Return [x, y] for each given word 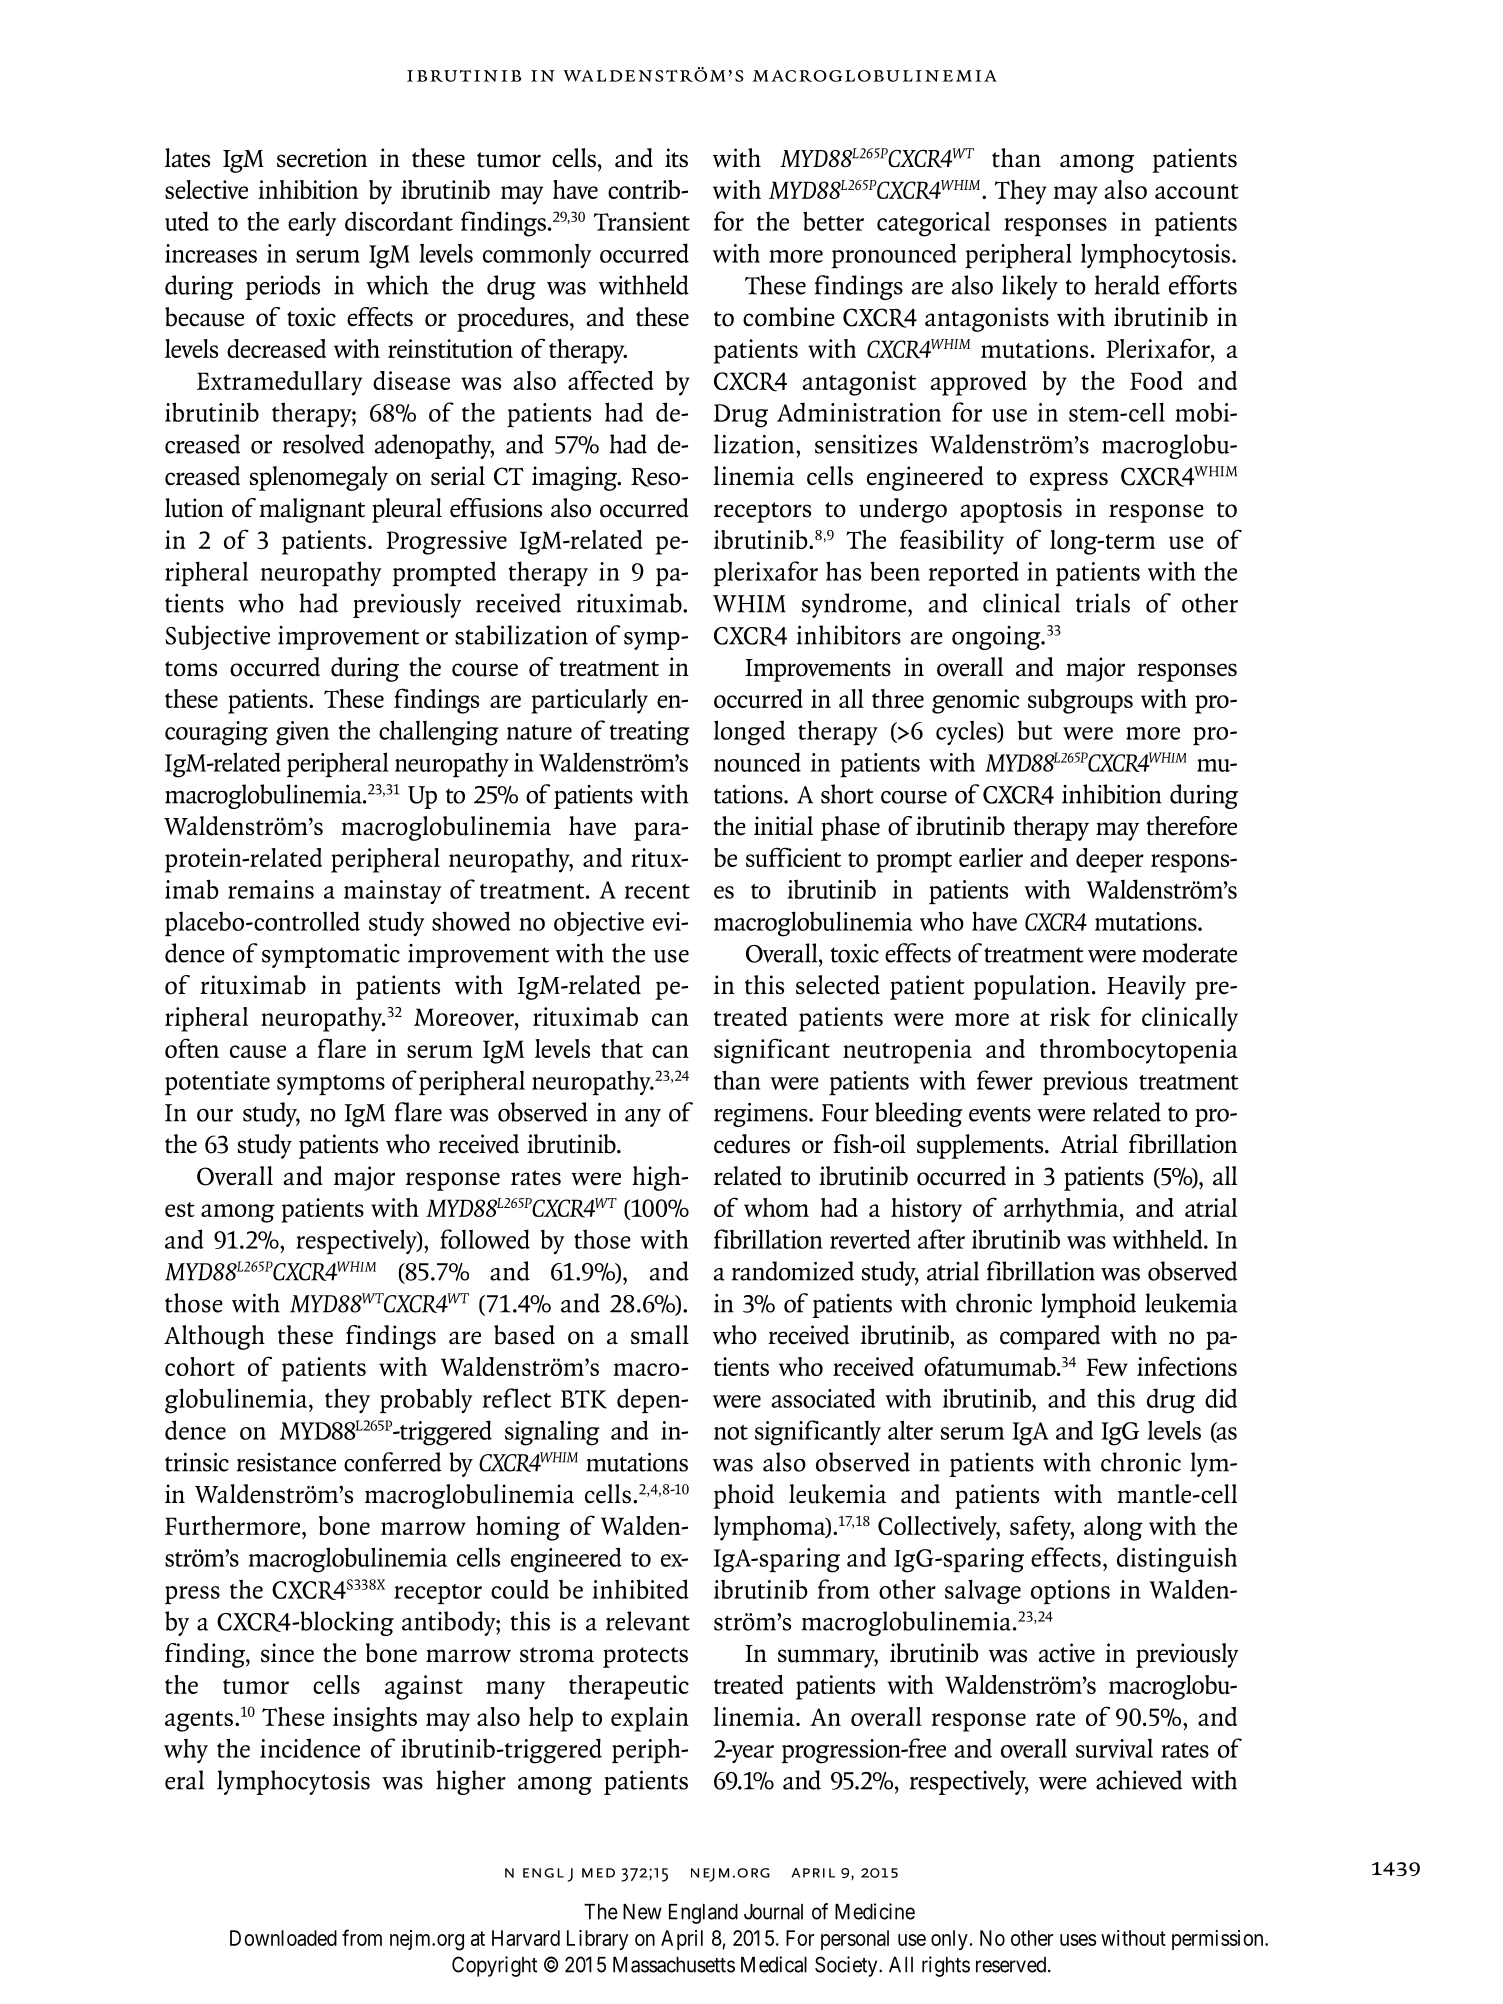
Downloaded [283, 1938]
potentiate [217, 1083]
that [622, 1048]
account [1197, 191]
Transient [642, 221]
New [642, 1912]
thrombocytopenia [1139, 1051]
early [312, 223]
